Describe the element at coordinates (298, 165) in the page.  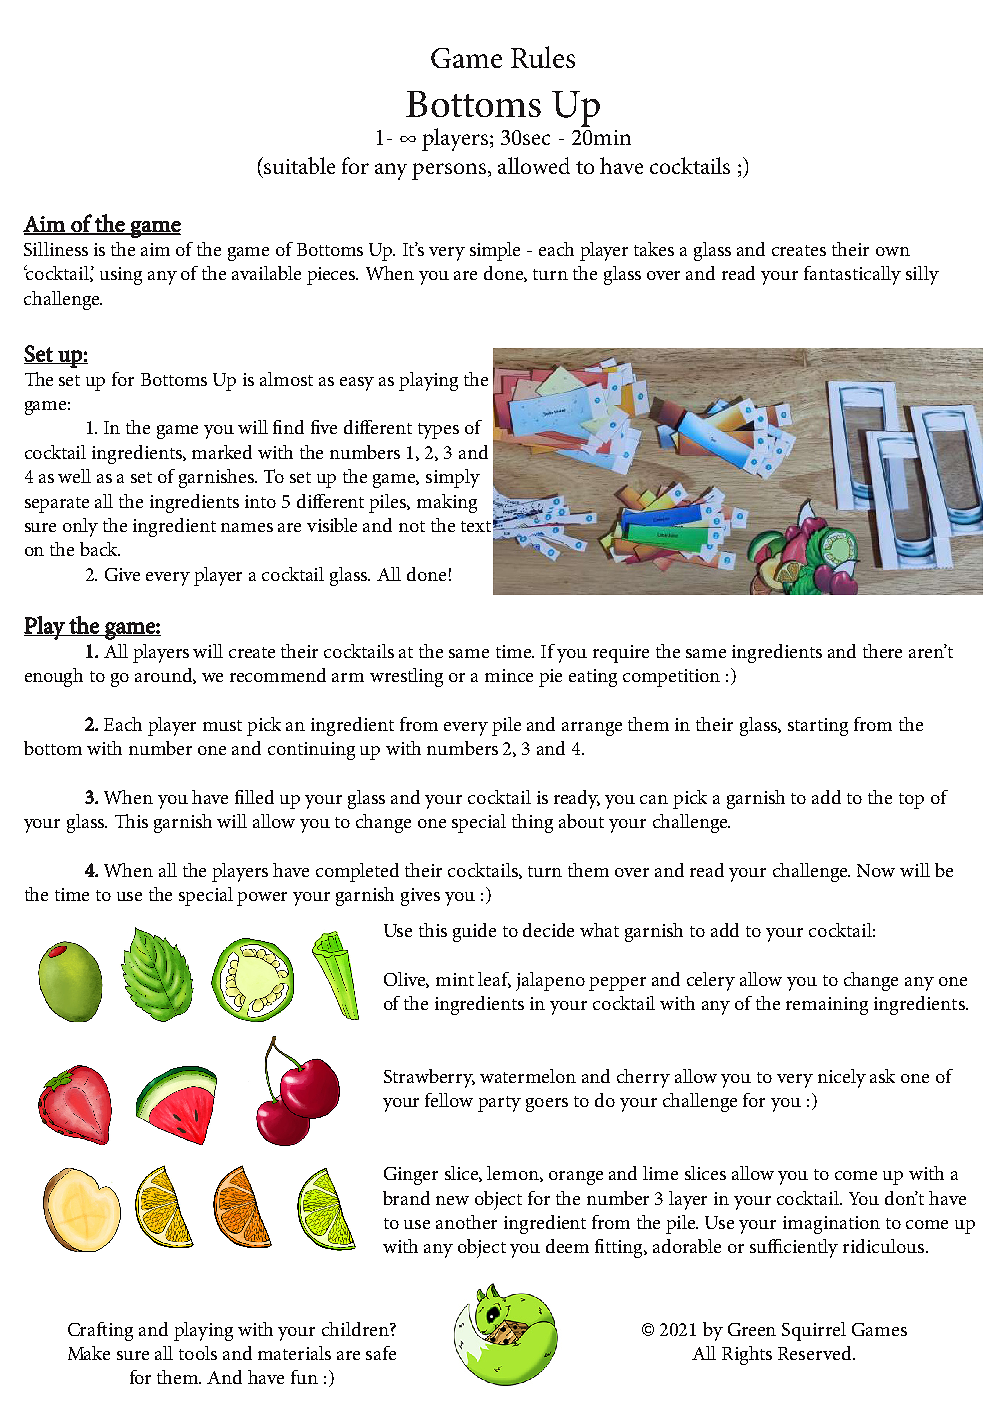
I see `suitable` at that location.
